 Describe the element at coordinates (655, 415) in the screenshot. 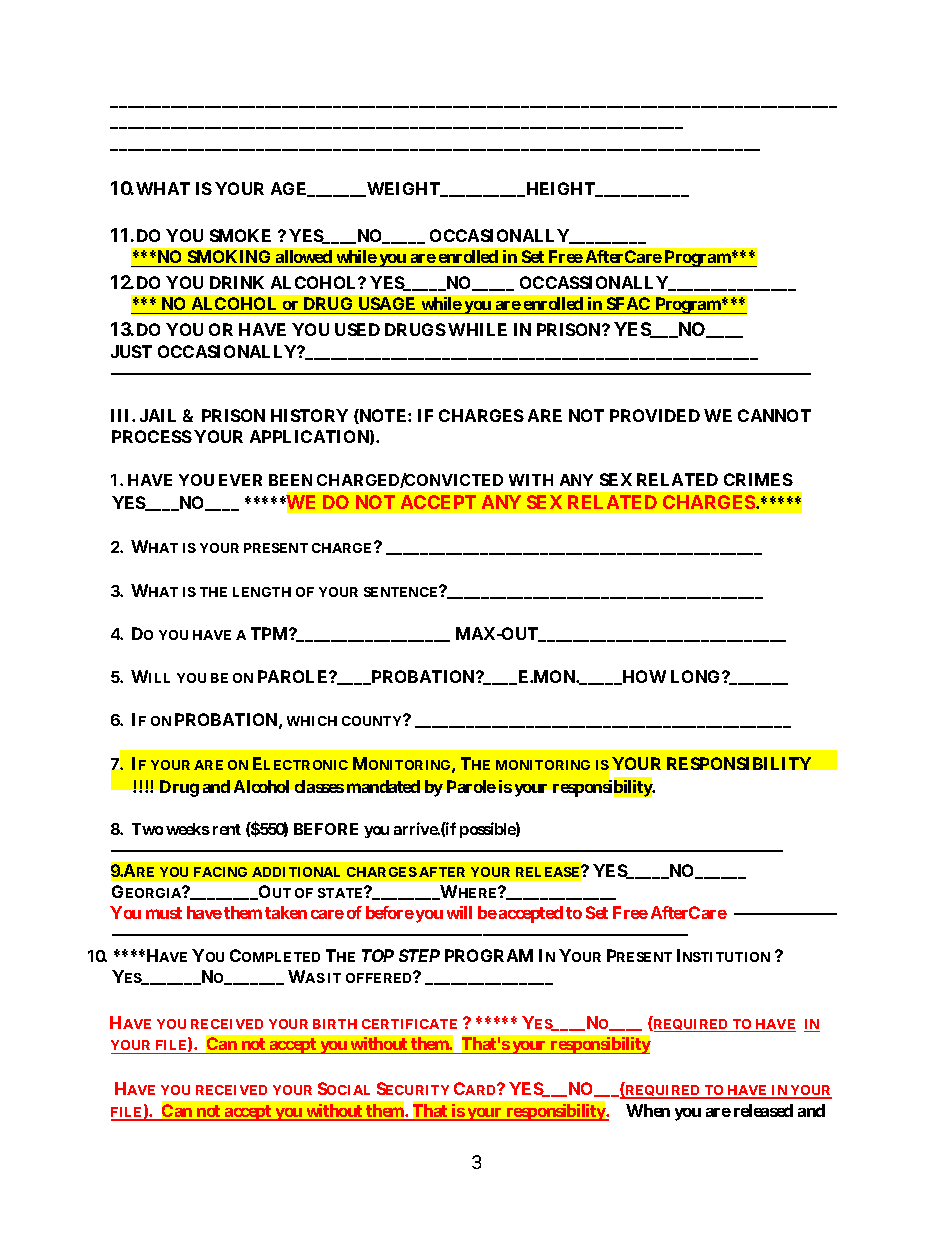

I see `PROVIDED` at that location.
